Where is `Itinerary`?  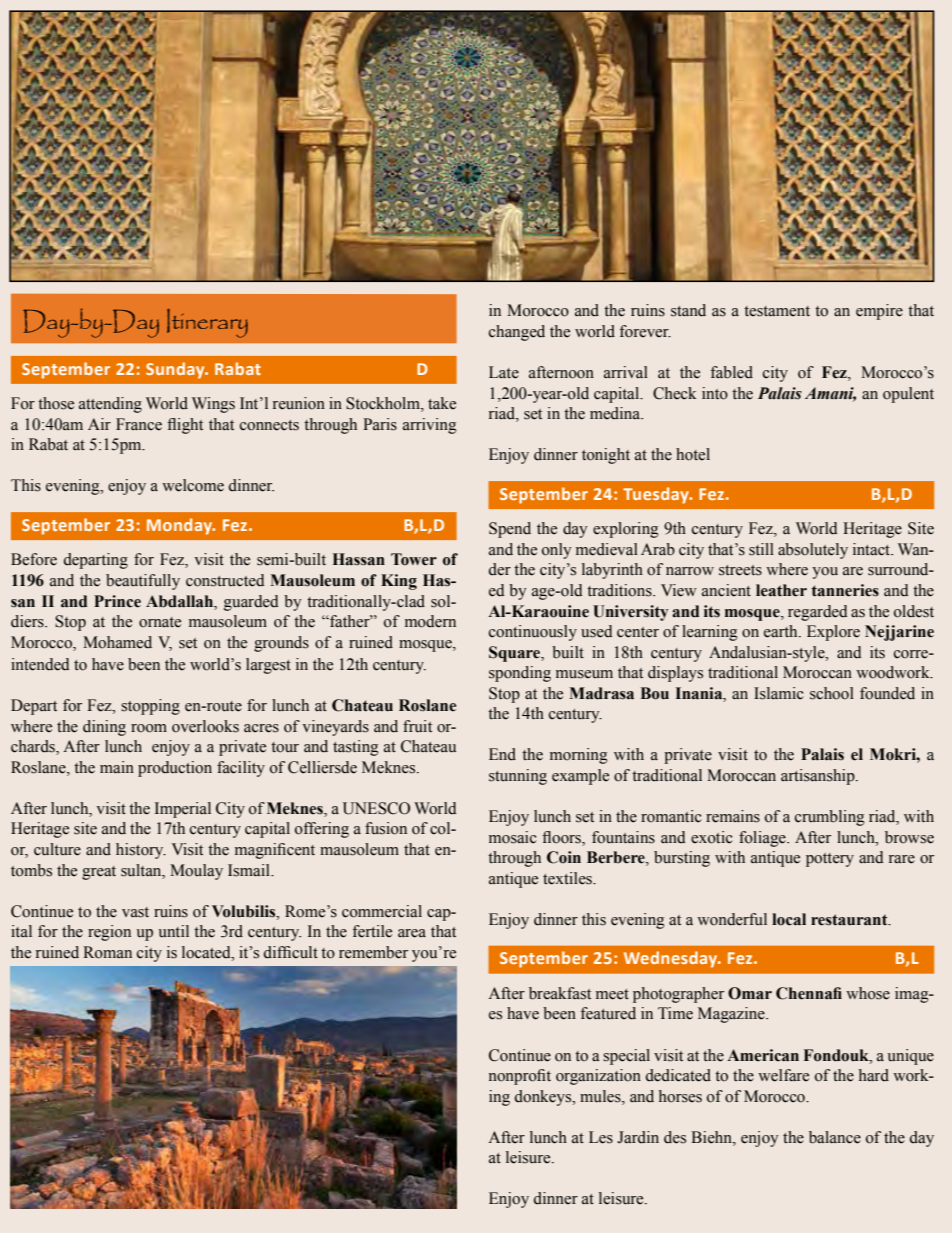 Itinerary is located at coordinates (207, 323).
